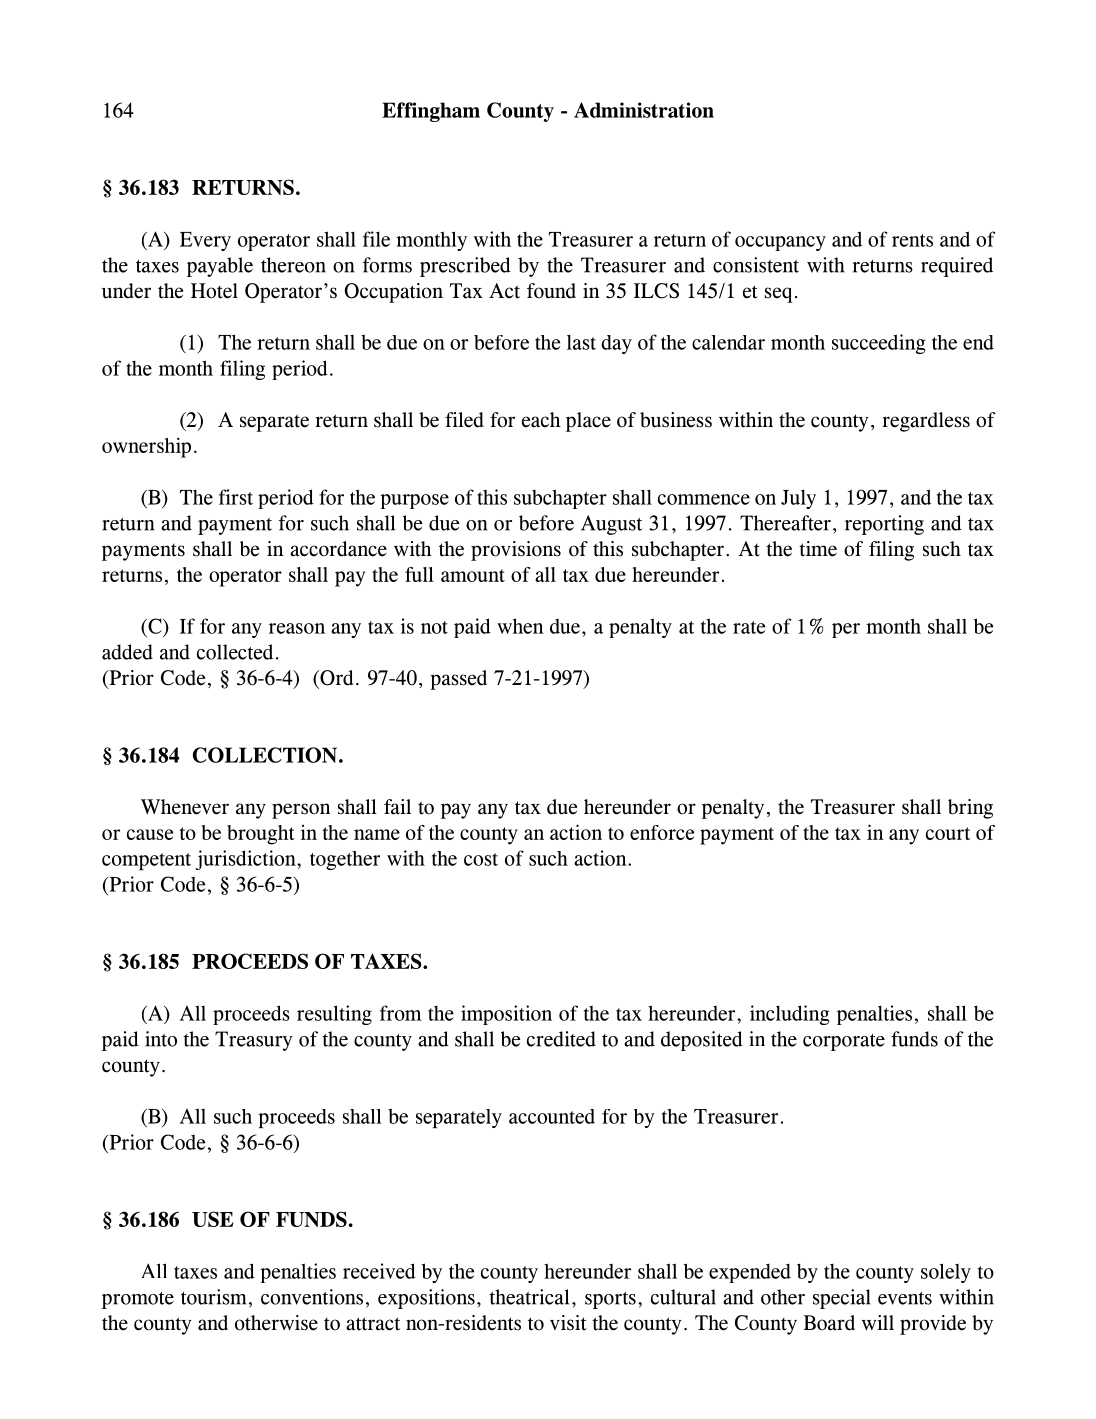  Describe the element at coordinates (970, 809) in the screenshot. I see `bring` at that location.
